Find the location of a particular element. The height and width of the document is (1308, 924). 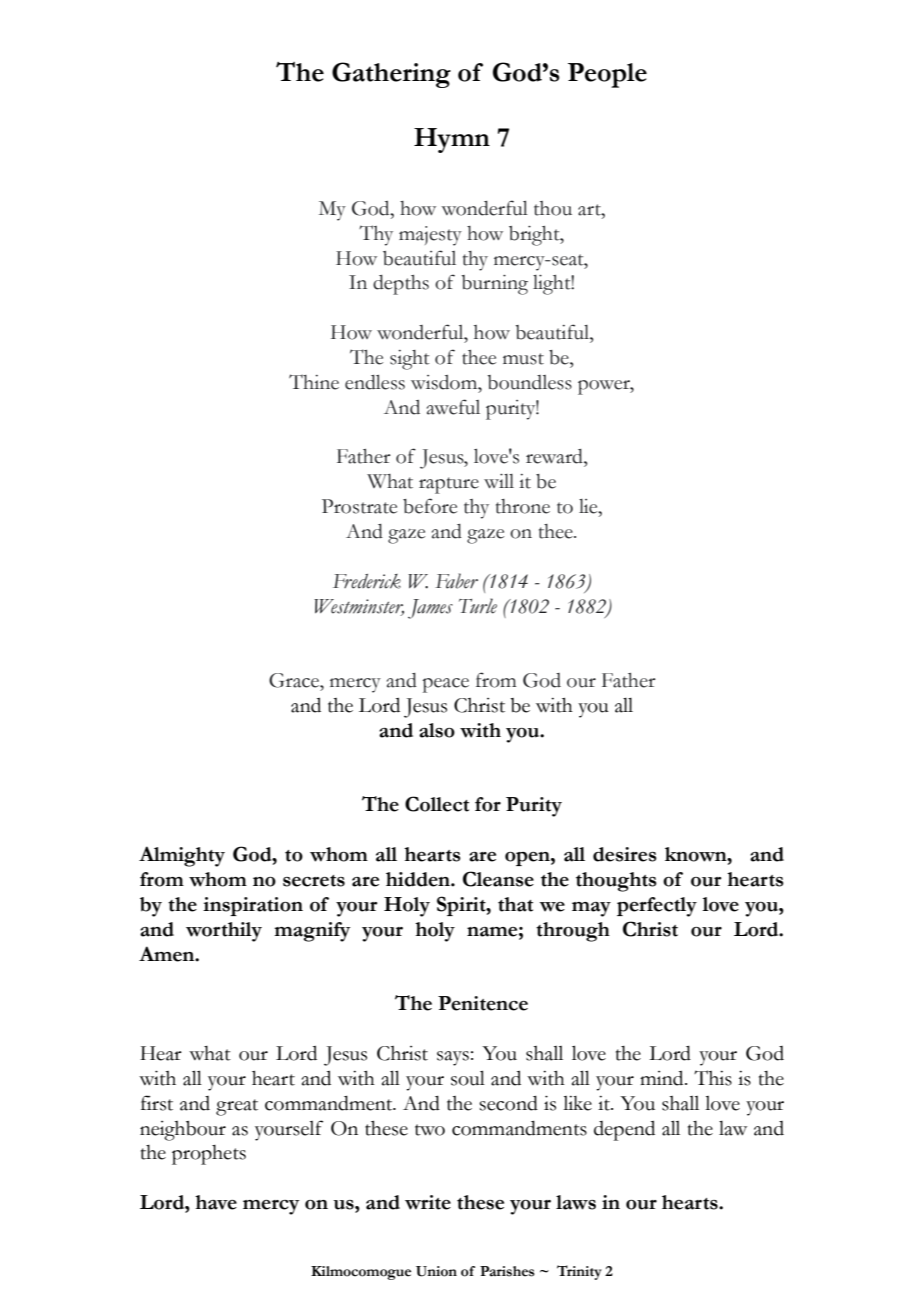

People is located at coordinates (607, 75).
